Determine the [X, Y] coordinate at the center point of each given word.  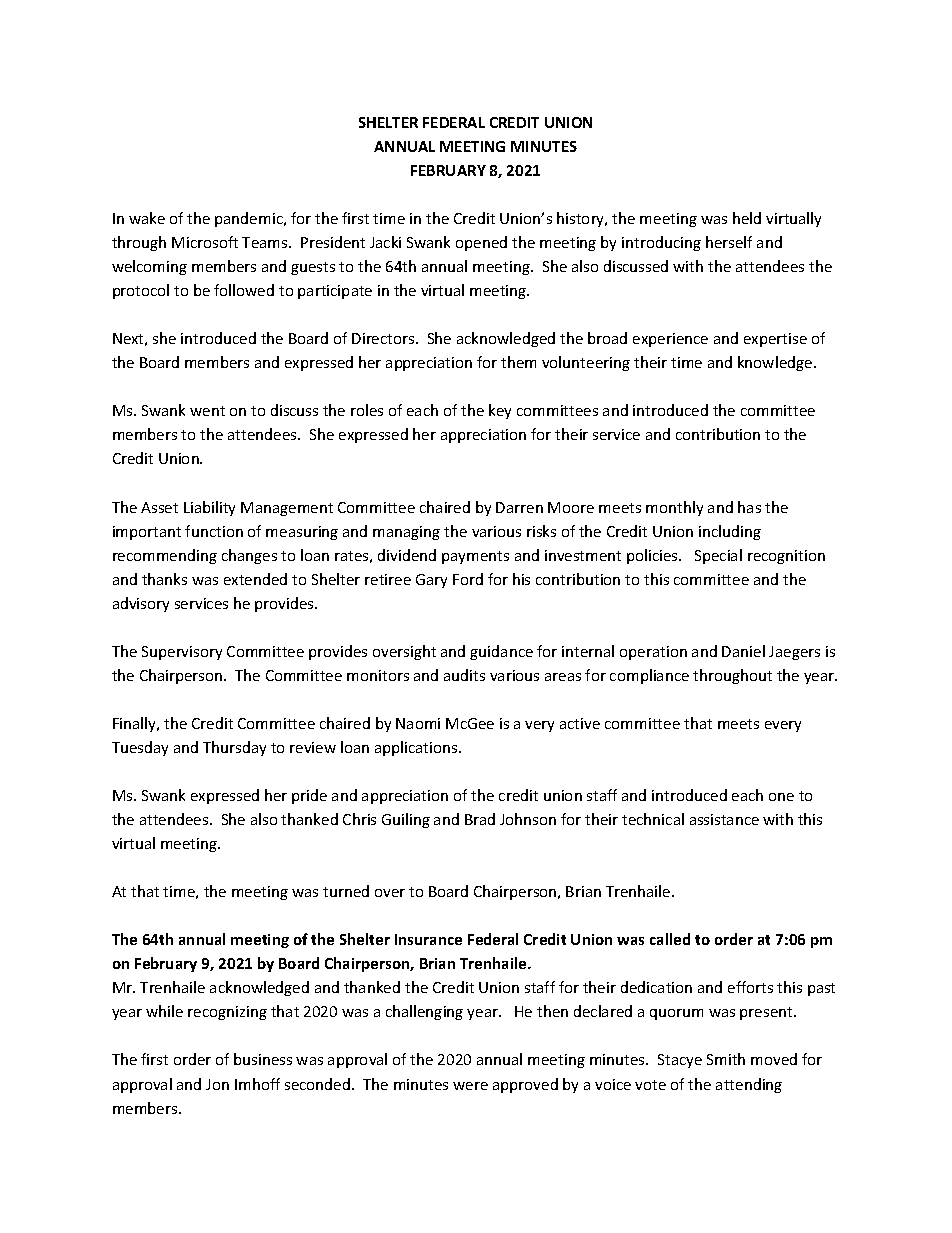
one [781, 797]
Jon [217, 1084]
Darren [519, 507]
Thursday [234, 748]
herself [729, 242]
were [470, 1086]
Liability [209, 508]
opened [481, 243]
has [749, 507]
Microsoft [205, 242]
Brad [480, 819]
